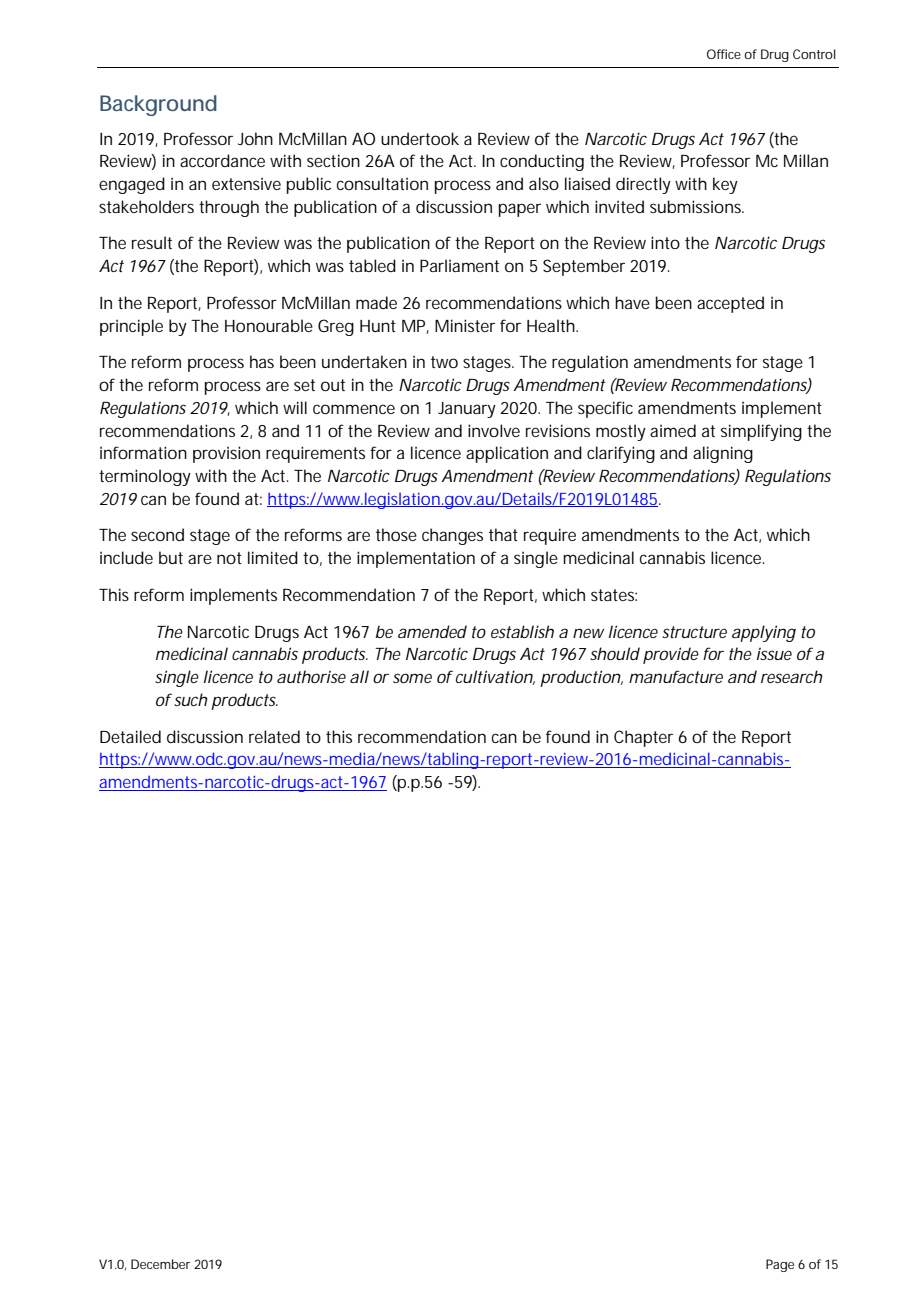  I want to click on aligning, so click(723, 454).
